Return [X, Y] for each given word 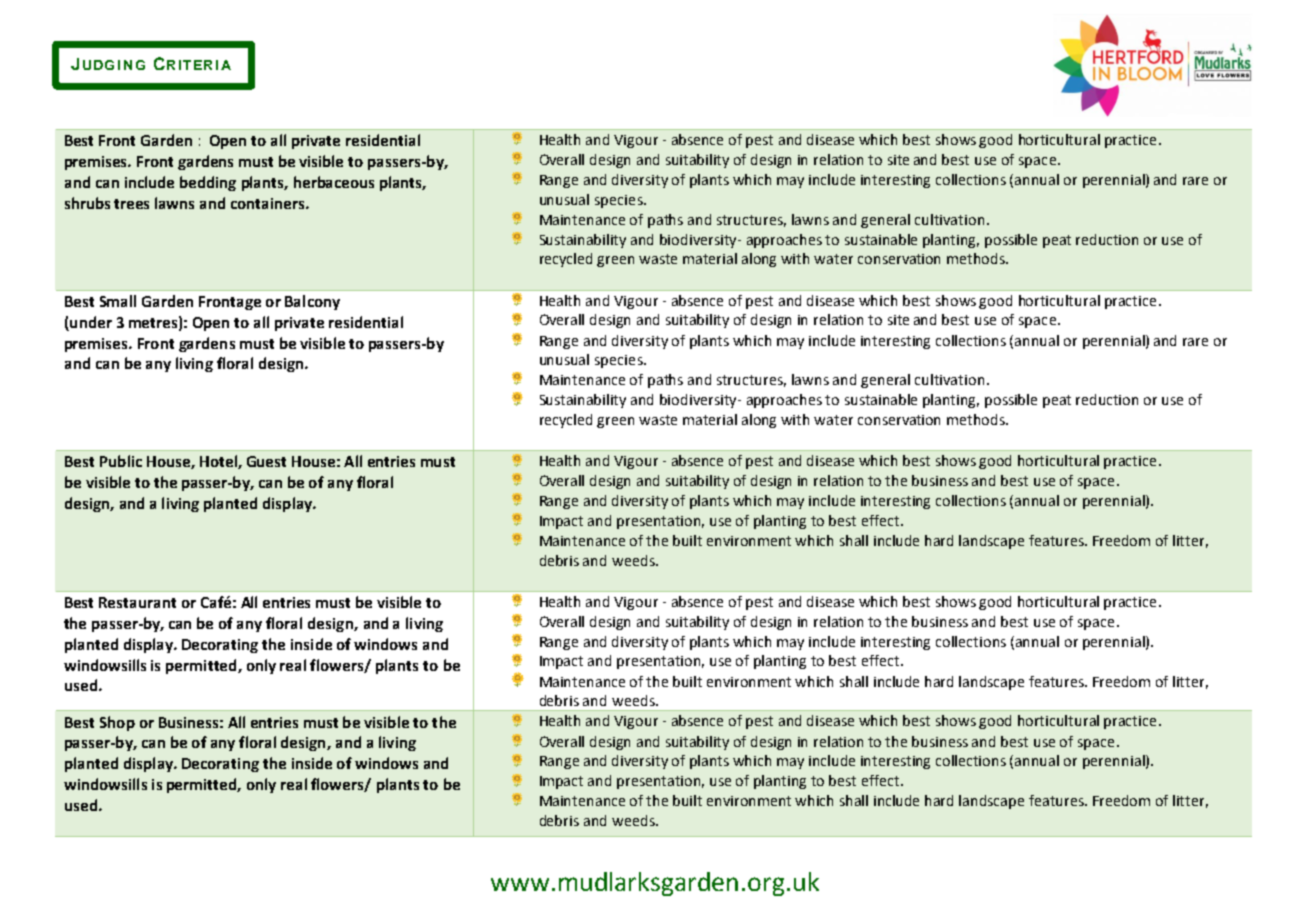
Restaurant [137, 602]
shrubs [87, 203]
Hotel [219, 462]
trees [131, 204]
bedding [208, 183]
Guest [266, 461]
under [91, 322]
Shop [117, 723]
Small [118, 301]
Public [121, 461]
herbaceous [334, 182]
